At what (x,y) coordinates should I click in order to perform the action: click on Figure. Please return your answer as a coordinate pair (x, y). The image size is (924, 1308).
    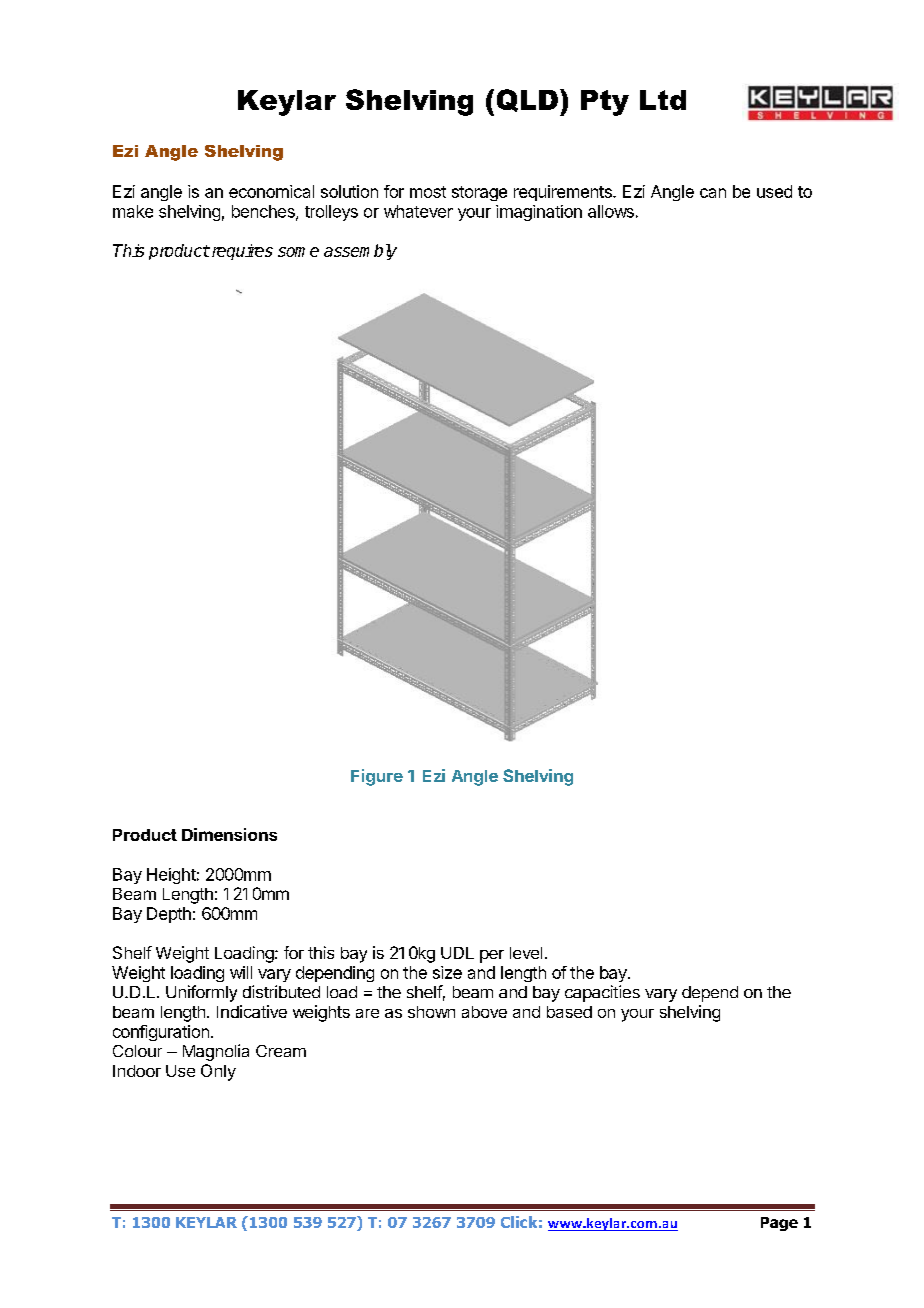
    Looking at the image, I should click on (377, 777).
